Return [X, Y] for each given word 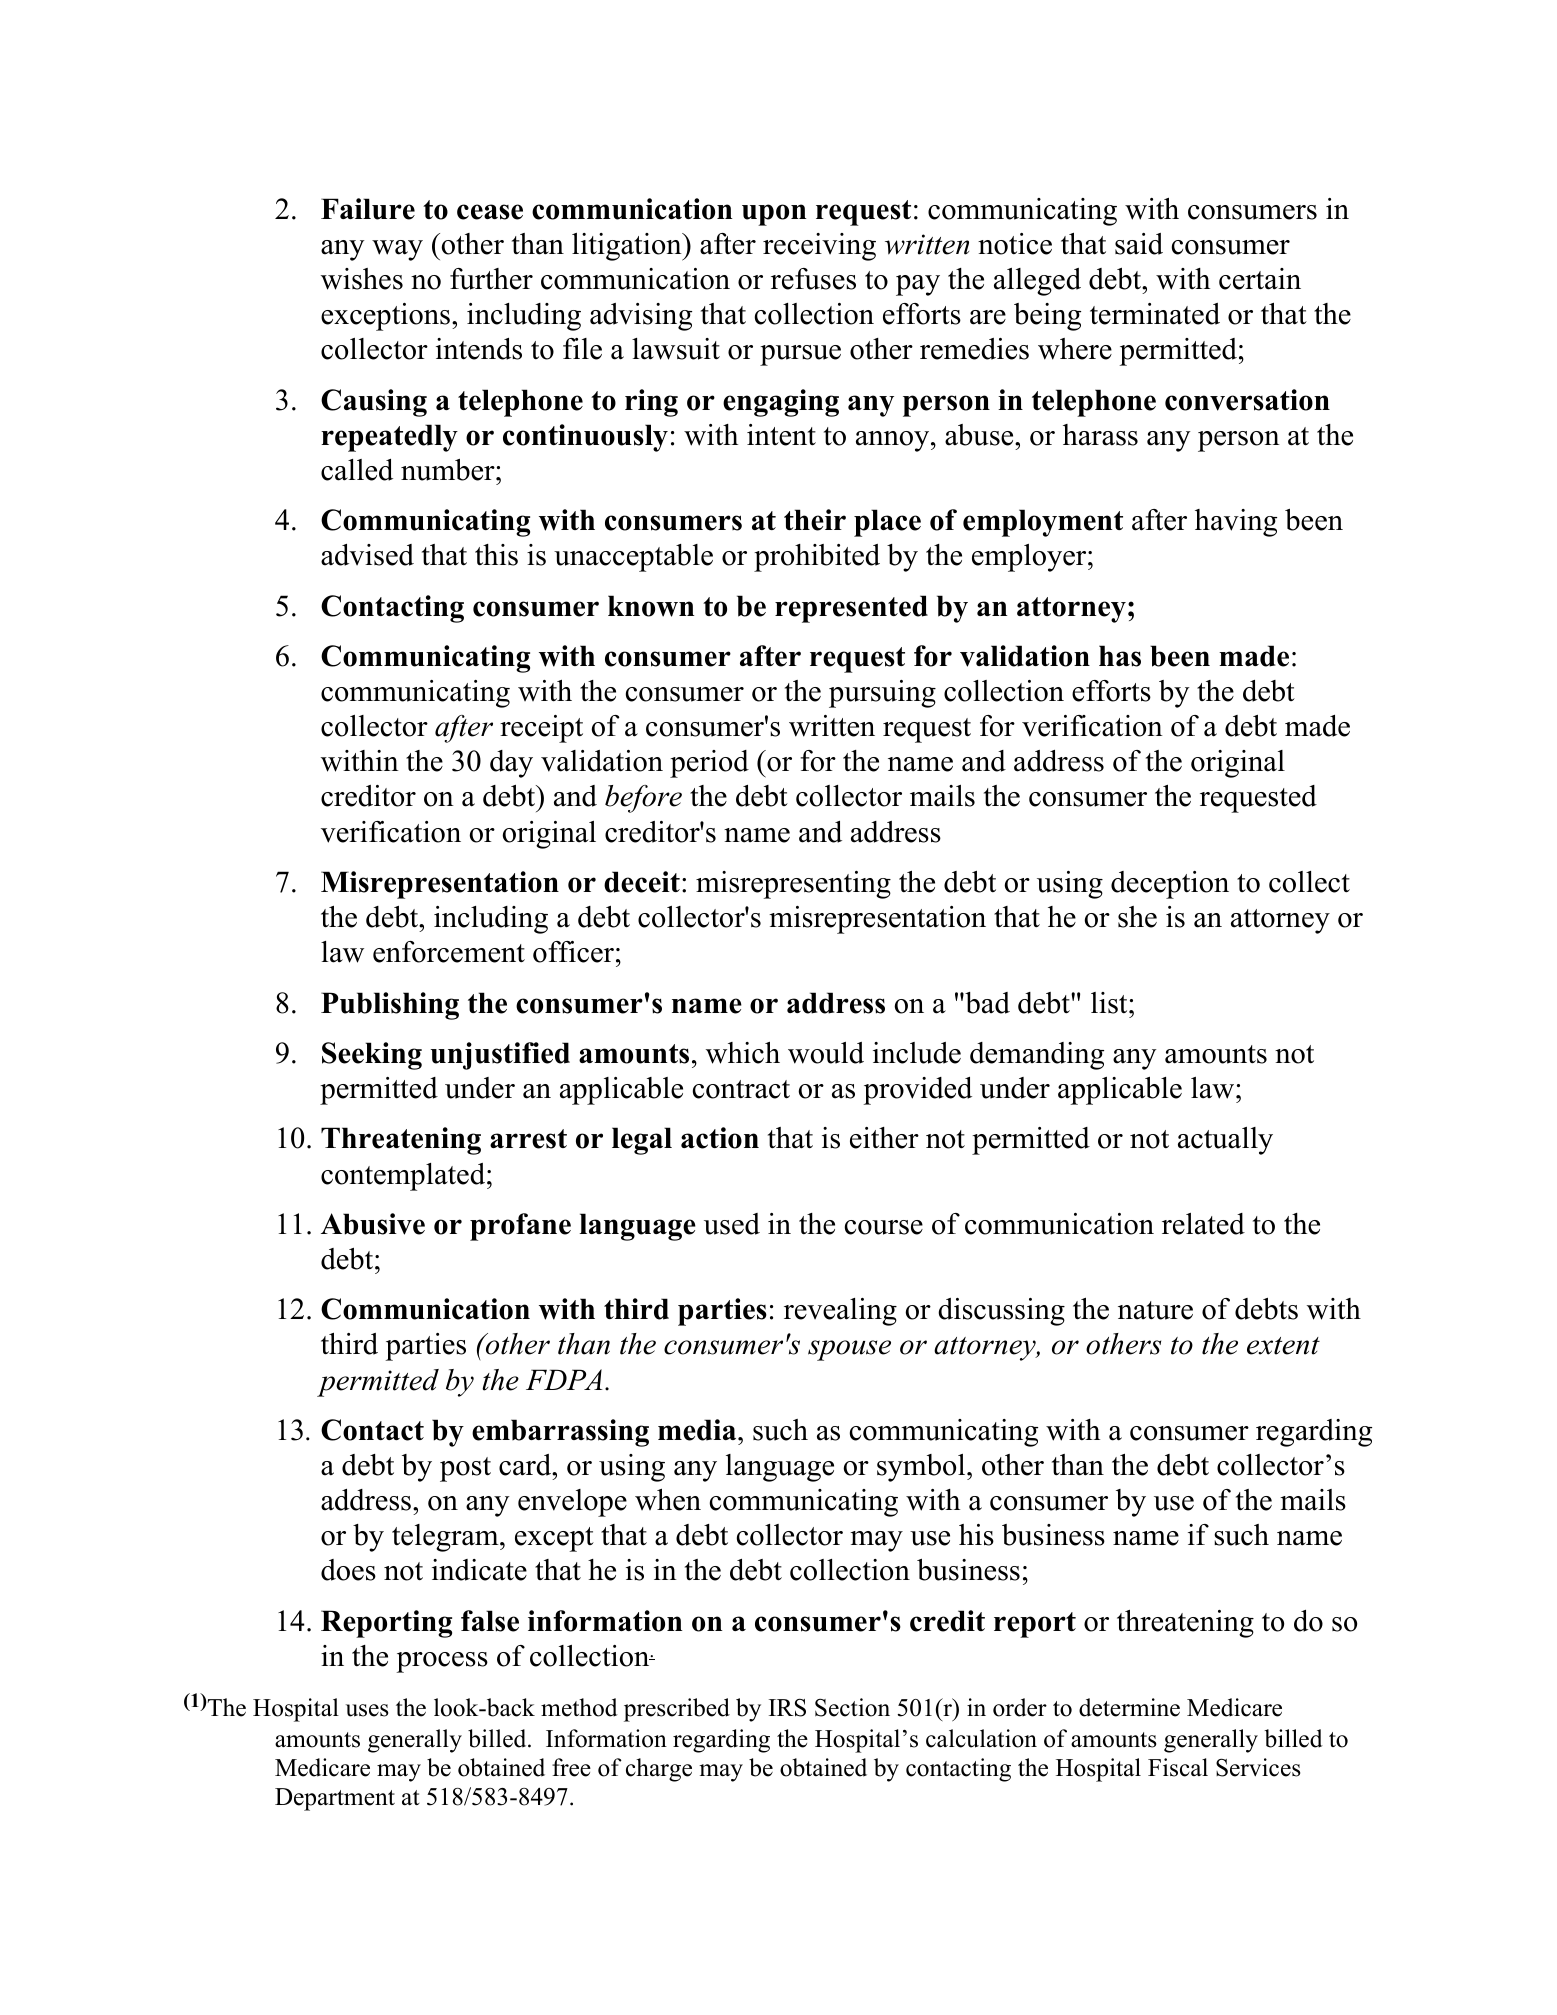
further [491, 279]
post [465, 1469]
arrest [528, 1139]
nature [1155, 1310]
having [1236, 523]
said [1139, 244]
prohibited [817, 558]
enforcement [449, 952]
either [884, 1138]
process [442, 1662]
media [698, 1430]
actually [1225, 1141]
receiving [819, 247]
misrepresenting [793, 885]
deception [1170, 885]
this [496, 555]
